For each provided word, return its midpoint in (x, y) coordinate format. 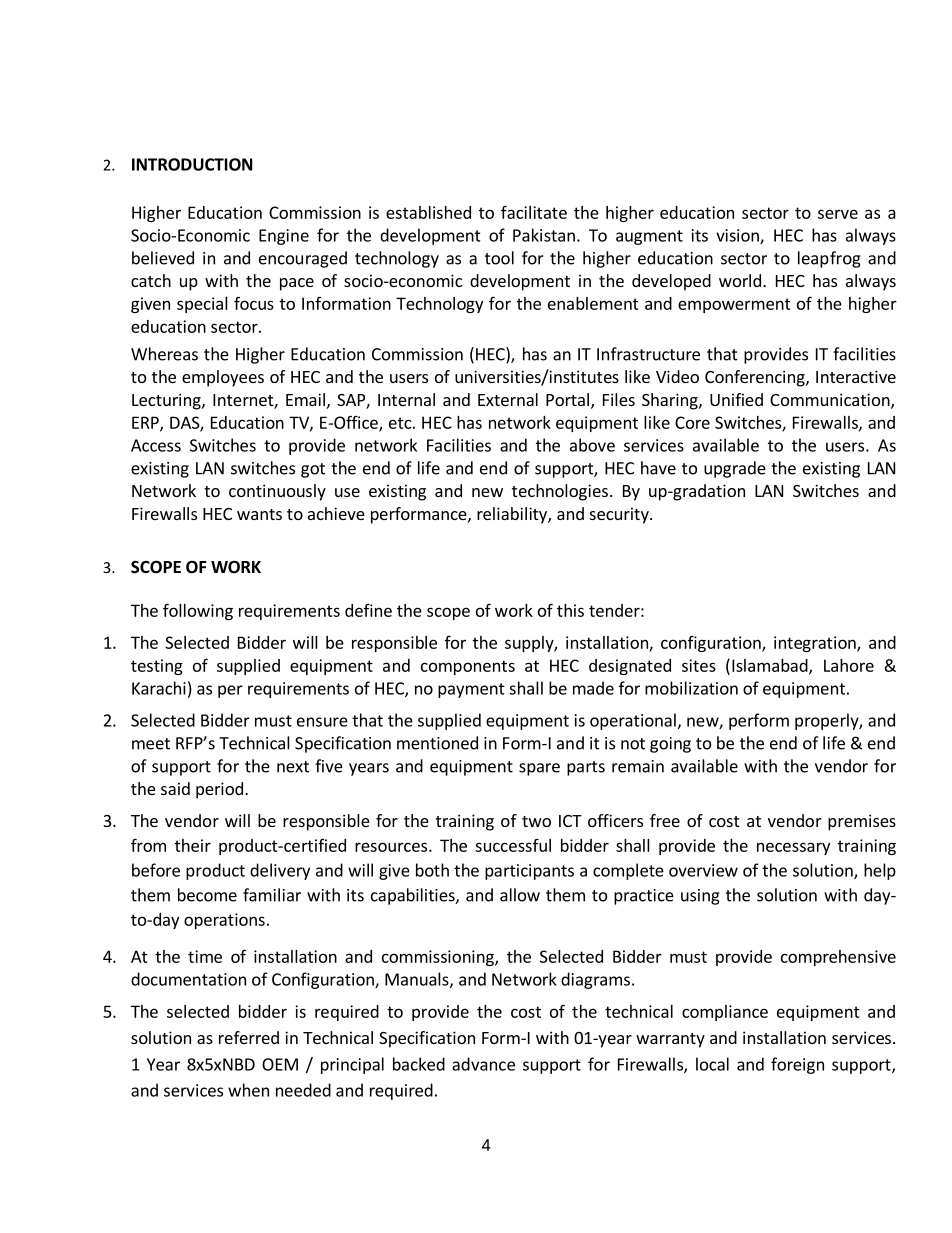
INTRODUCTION (192, 164)
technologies (560, 492)
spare (539, 769)
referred (249, 1037)
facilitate (534, 212)
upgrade (735, 469)
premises (862, 822)
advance (483, 1064)
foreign (797, 1065)
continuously (277, 492)
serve (838, 214)
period (219, 790)
